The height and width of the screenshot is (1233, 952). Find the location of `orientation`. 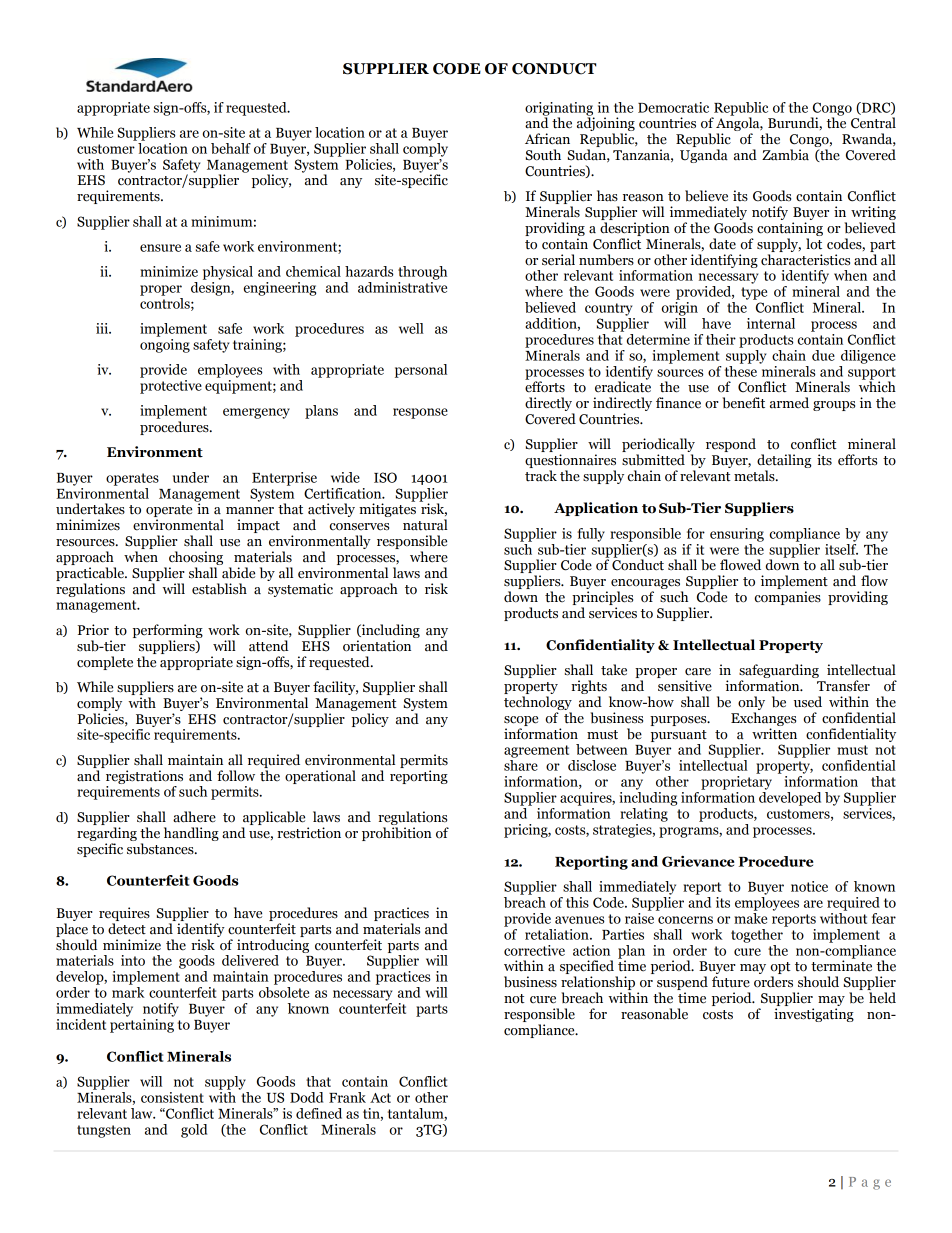

orientation is located at coordinates (377, 646).
